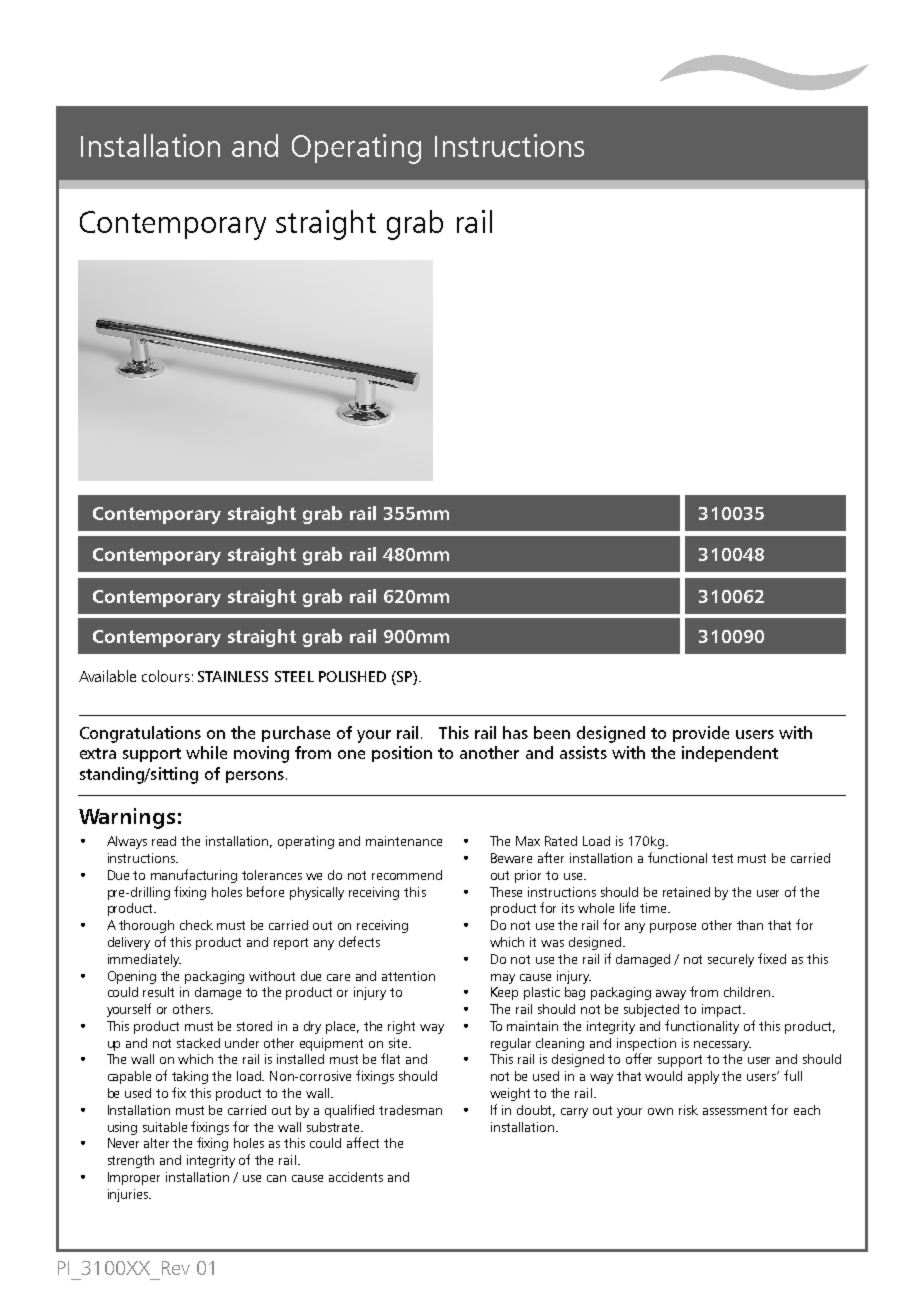  Describe the element at coordinates (701, 734) in the document. I see `provide` at that location.
